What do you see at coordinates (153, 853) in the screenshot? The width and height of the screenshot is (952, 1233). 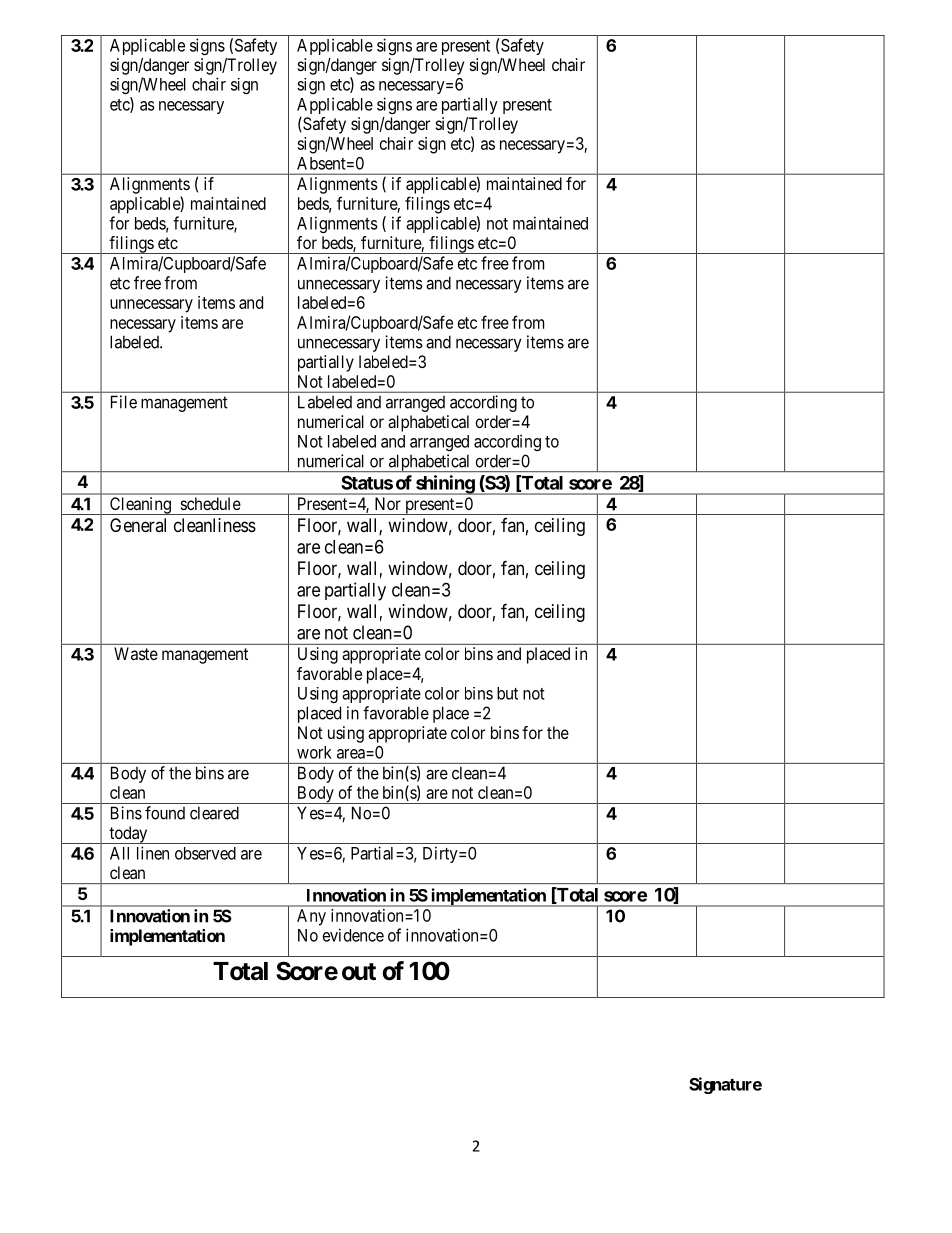 I see `linen` at bounding box center [153, 853].
